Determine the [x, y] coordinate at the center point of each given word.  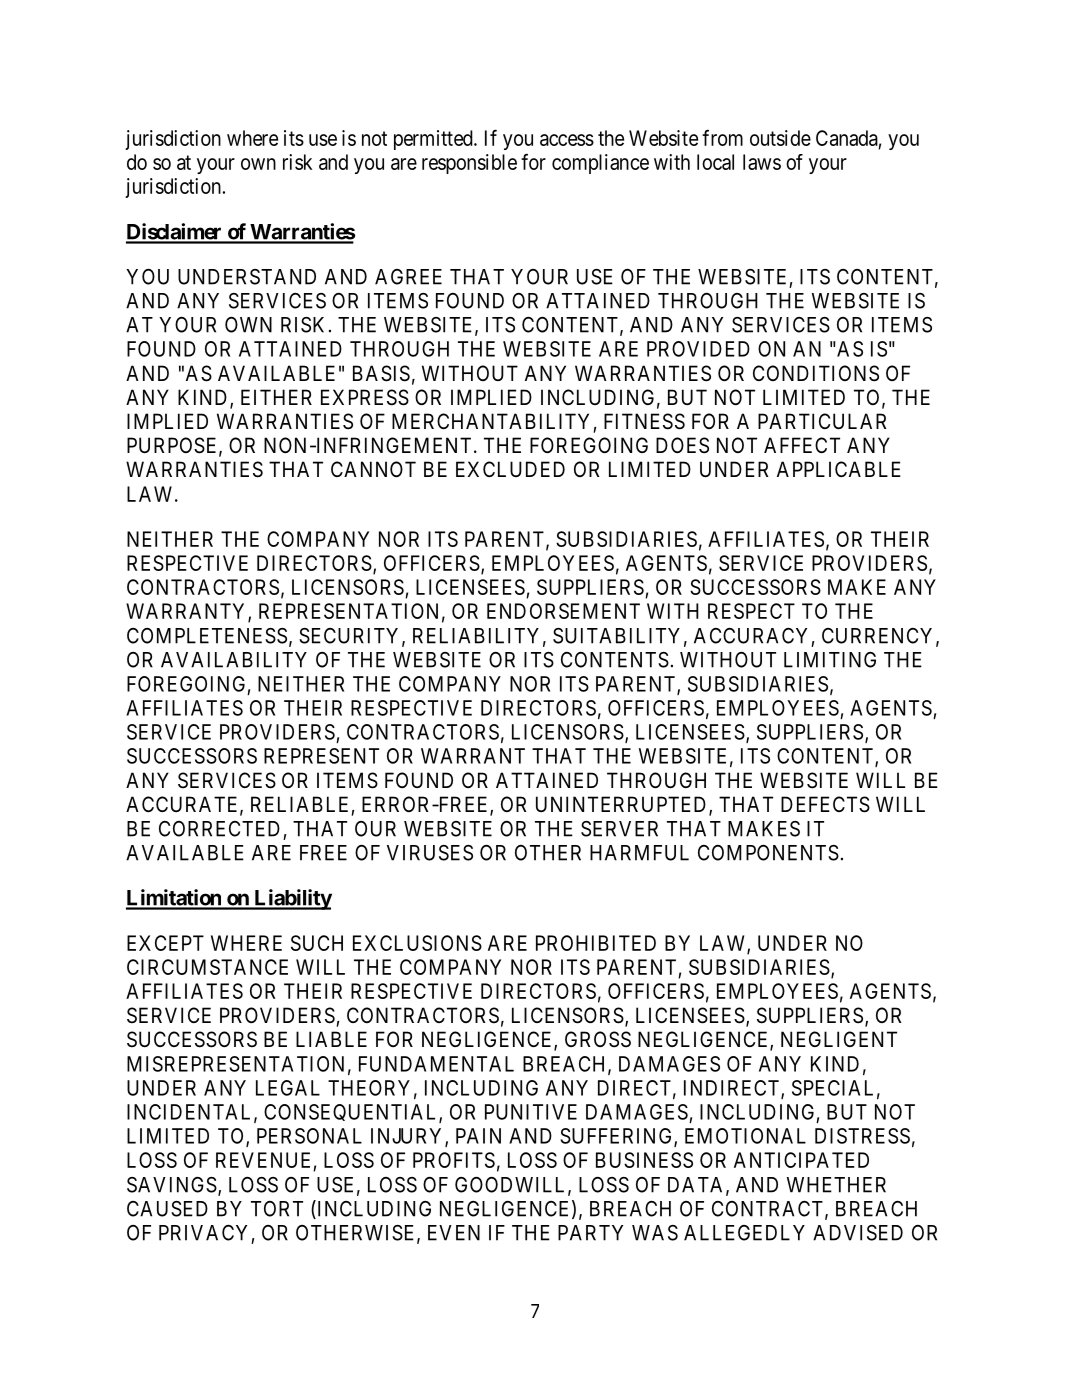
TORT [277, 1209]
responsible [469, 164]
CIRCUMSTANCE [207, 967]
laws [762, 162]
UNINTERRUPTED [623, 805]
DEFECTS [825, 804]
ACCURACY [750, 636]
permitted [434, 140]
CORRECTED [219, 829]
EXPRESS [365, 397]
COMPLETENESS [207, 636]
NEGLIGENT [839, 1039]
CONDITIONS [816, 373]
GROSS [598, 1039]
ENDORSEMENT [563, 611]
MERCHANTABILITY [490, 421]
